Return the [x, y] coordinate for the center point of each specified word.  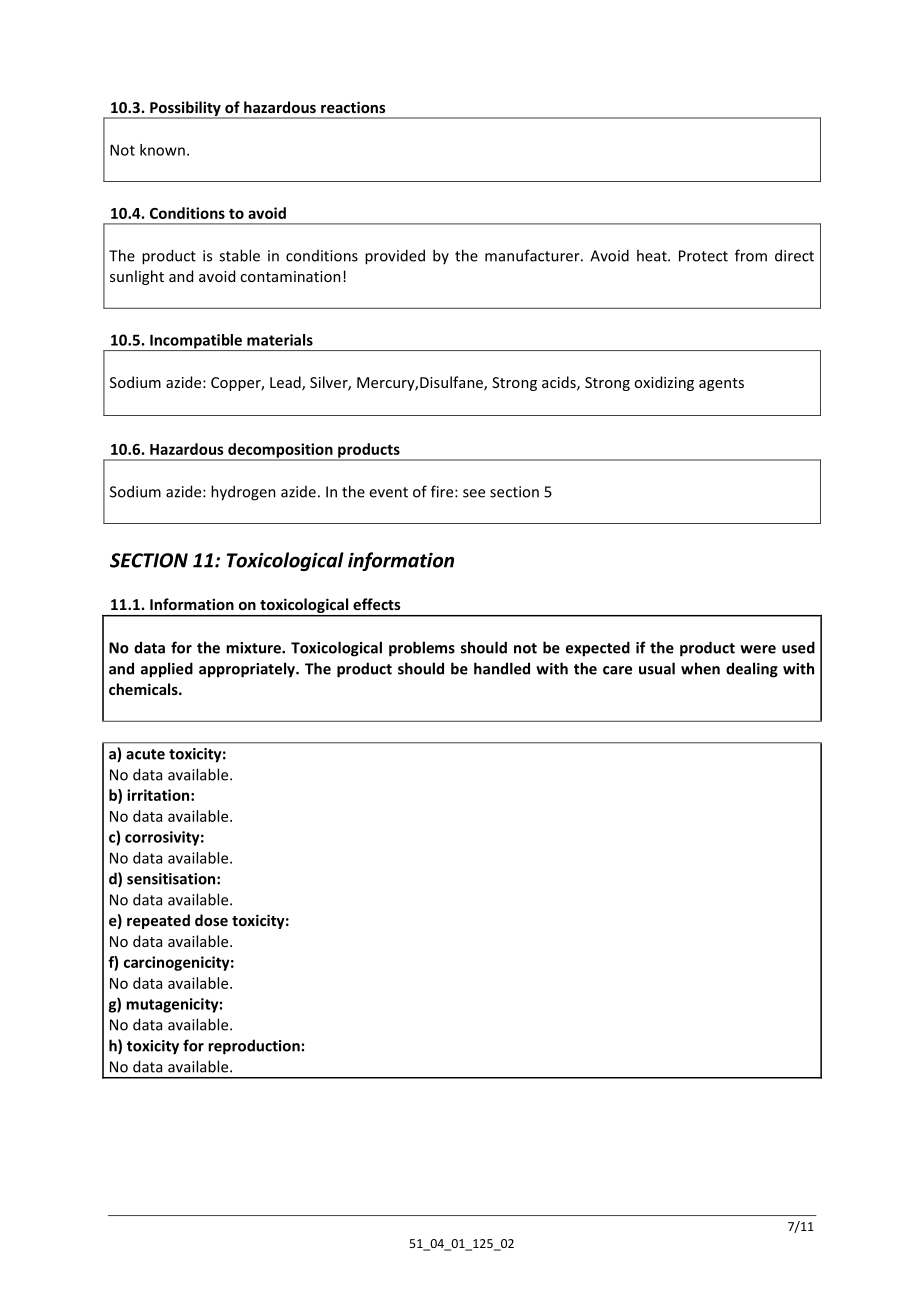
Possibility [185, 109]
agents [721, 384]
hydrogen [243, 493]
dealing [752, 670]
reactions [353, 107]
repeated [158, 921]
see [474, 493]
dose [211, 920]
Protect [703, 256]
